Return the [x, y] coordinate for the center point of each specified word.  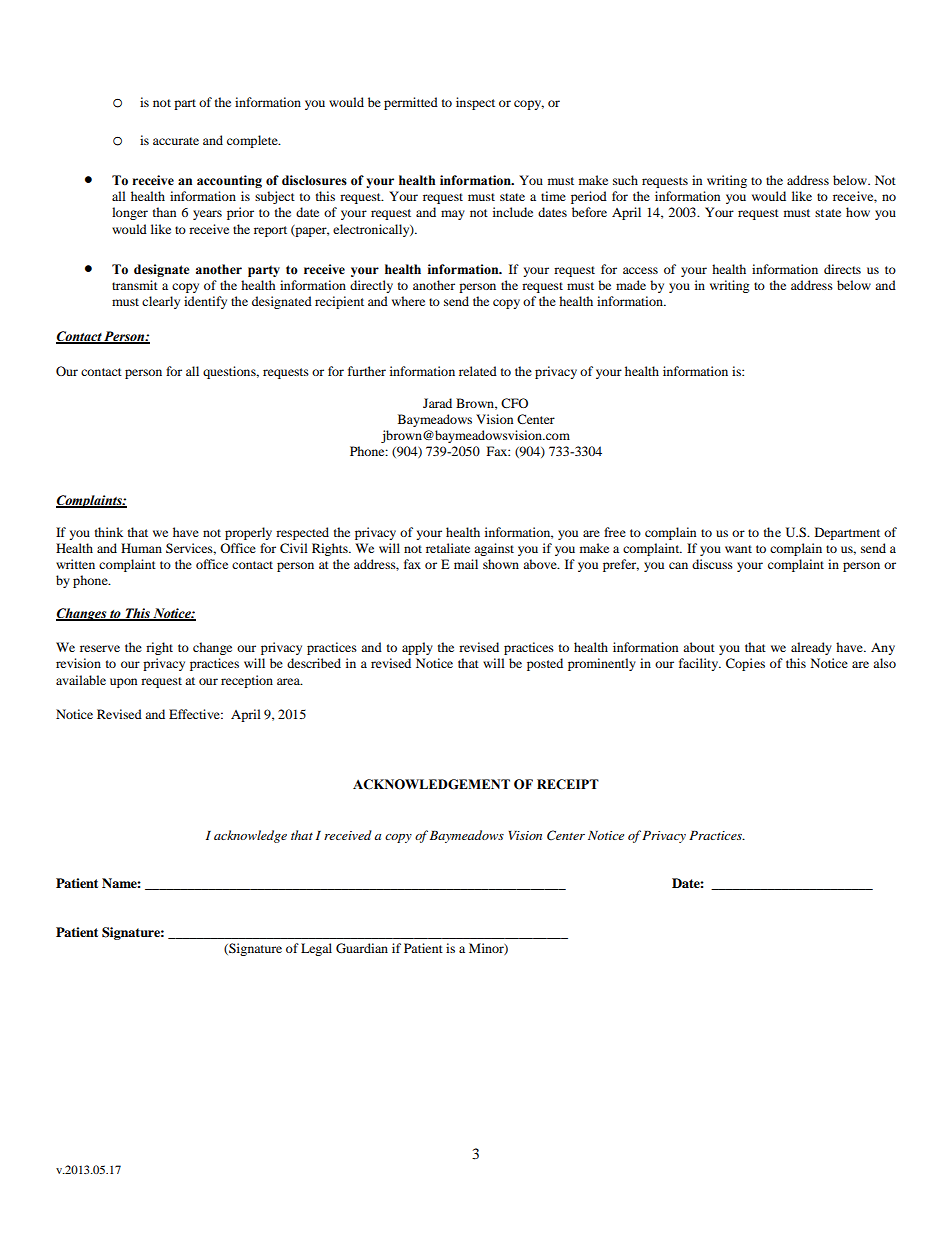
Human [141, 548]
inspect [475, 103]
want [738, 549]
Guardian [362, 948]
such [625, 180]
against [494, 549]
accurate [176, 141]
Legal [316, 949]
